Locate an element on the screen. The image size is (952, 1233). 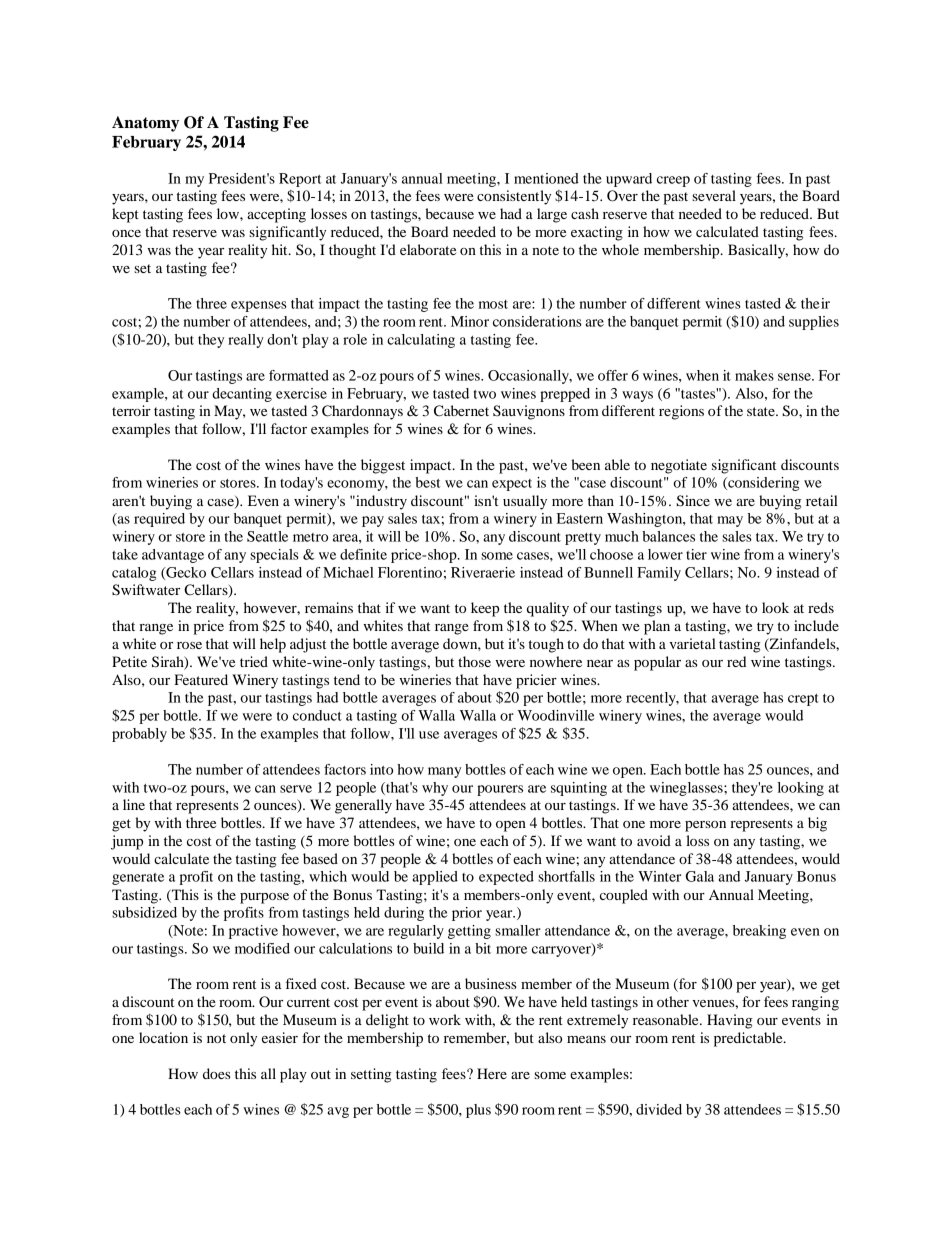
Having is located at coordinates (730, 1021).
